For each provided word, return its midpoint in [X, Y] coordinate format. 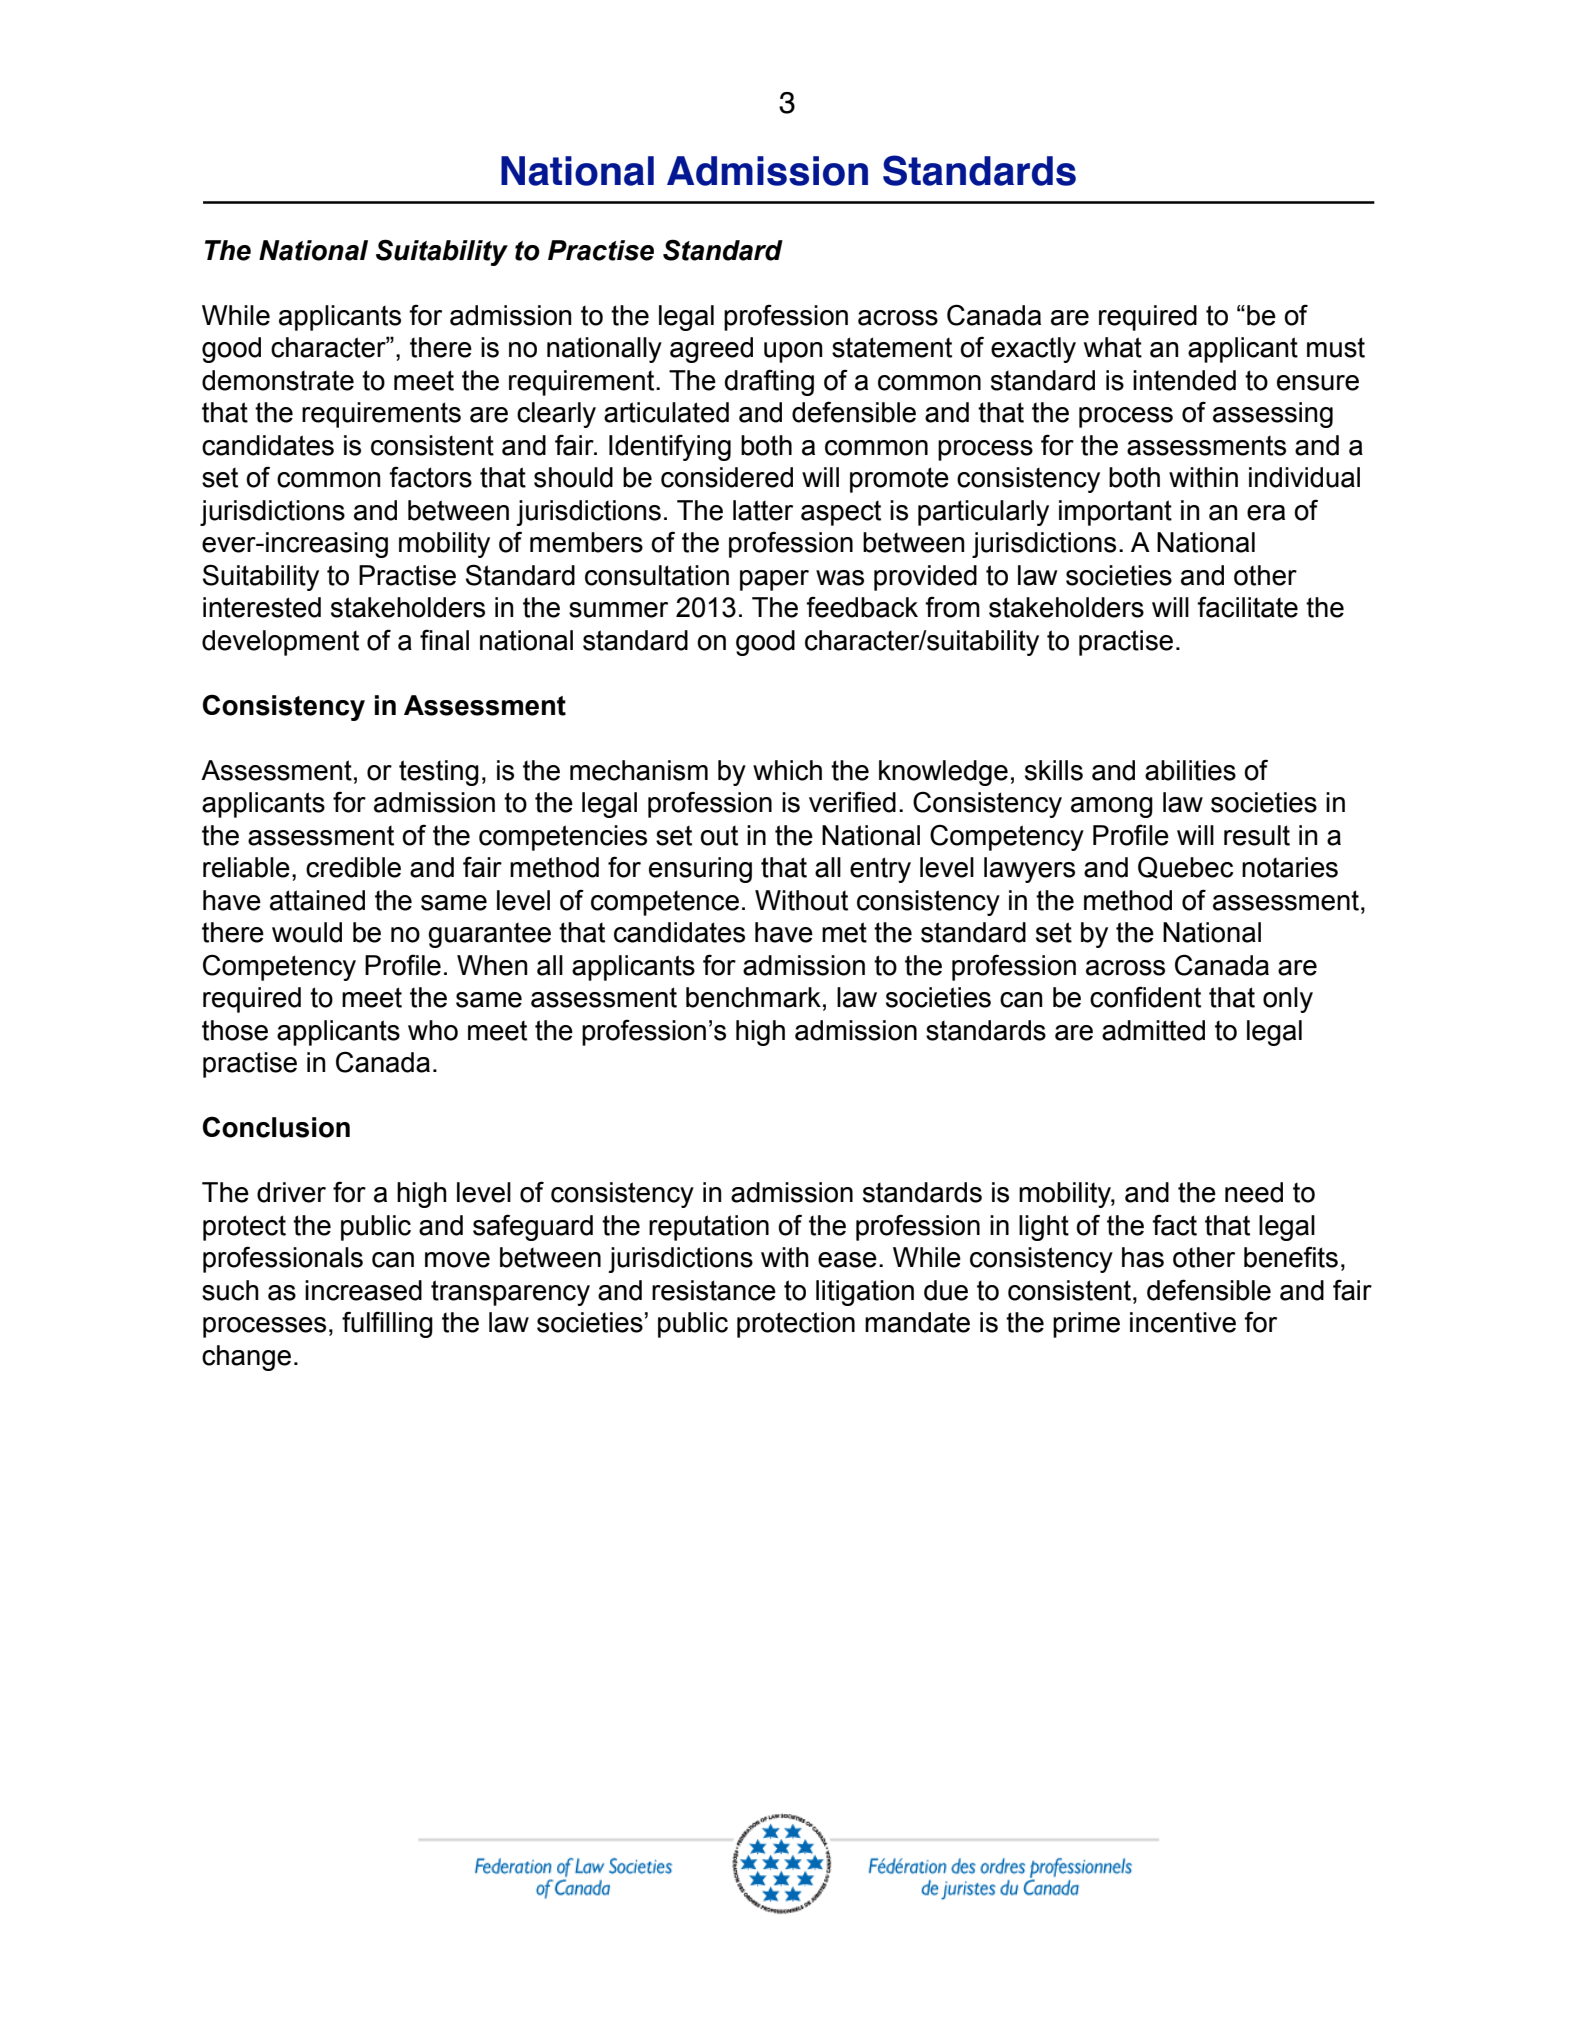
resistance [714, 1290]
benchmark [753, 997]
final [444, 640]
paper [774, 580]
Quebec [1185, 867]
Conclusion [276, 1127]
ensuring [700, 870]
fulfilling [387, 1324]
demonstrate [278, 380]
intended [1184, 380]
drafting [769, 382]
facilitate [1247, 607]
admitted [1153, 1030]
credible [353, 867]
